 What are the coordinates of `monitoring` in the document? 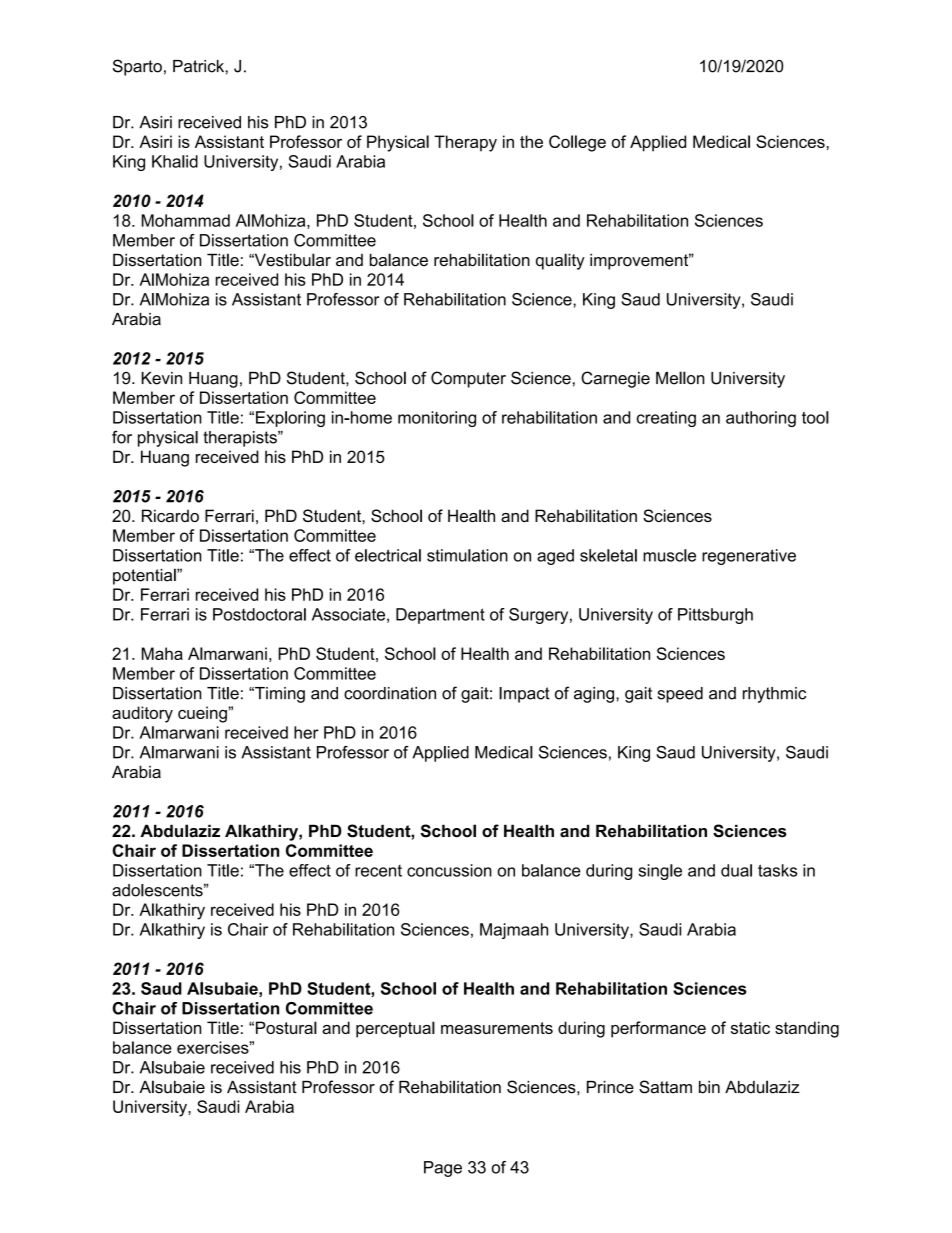 It's located at (437, 419).
